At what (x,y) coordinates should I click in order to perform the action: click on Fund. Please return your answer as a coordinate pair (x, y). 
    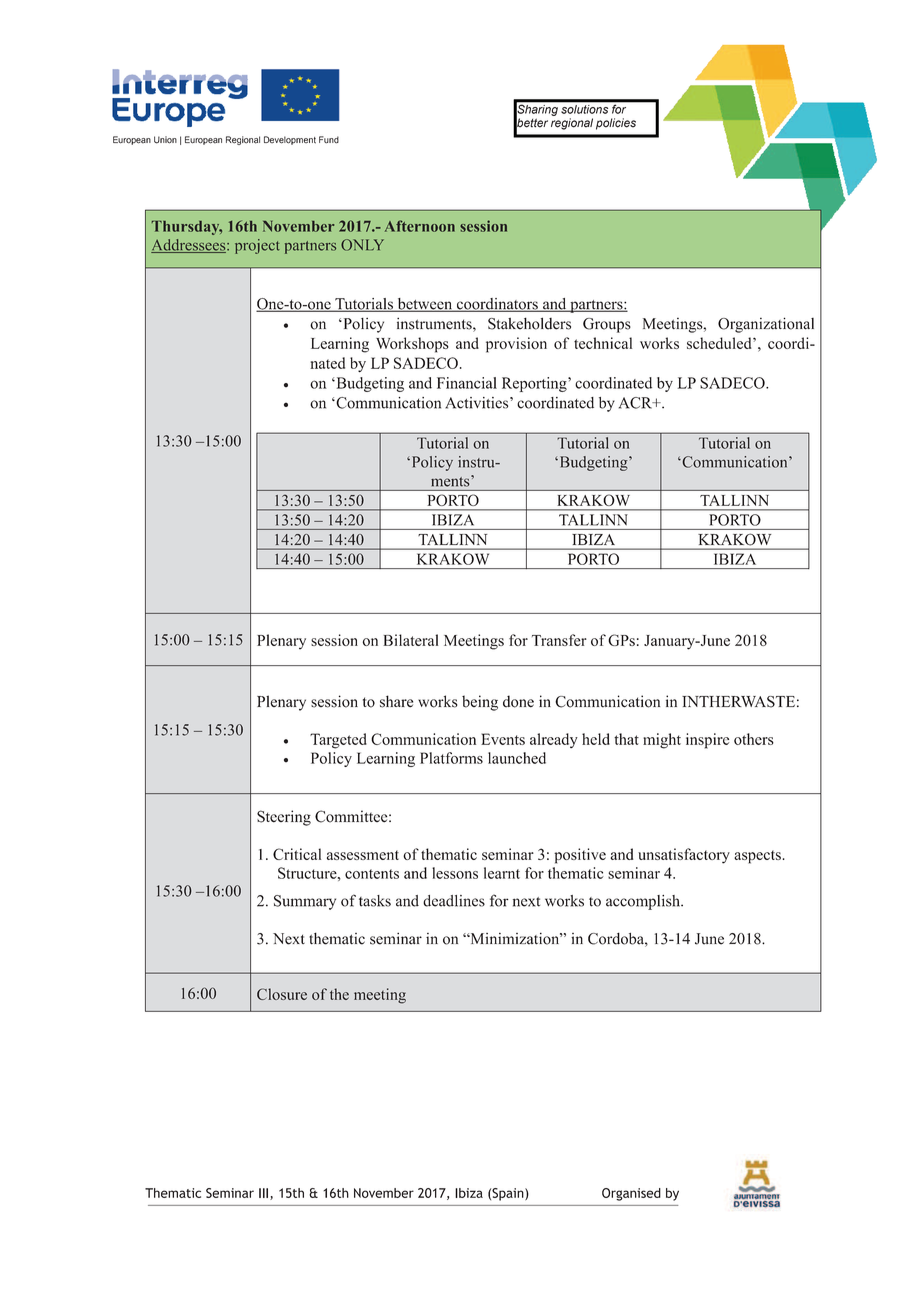
    Looking at the image, I should click on (329, 140).
